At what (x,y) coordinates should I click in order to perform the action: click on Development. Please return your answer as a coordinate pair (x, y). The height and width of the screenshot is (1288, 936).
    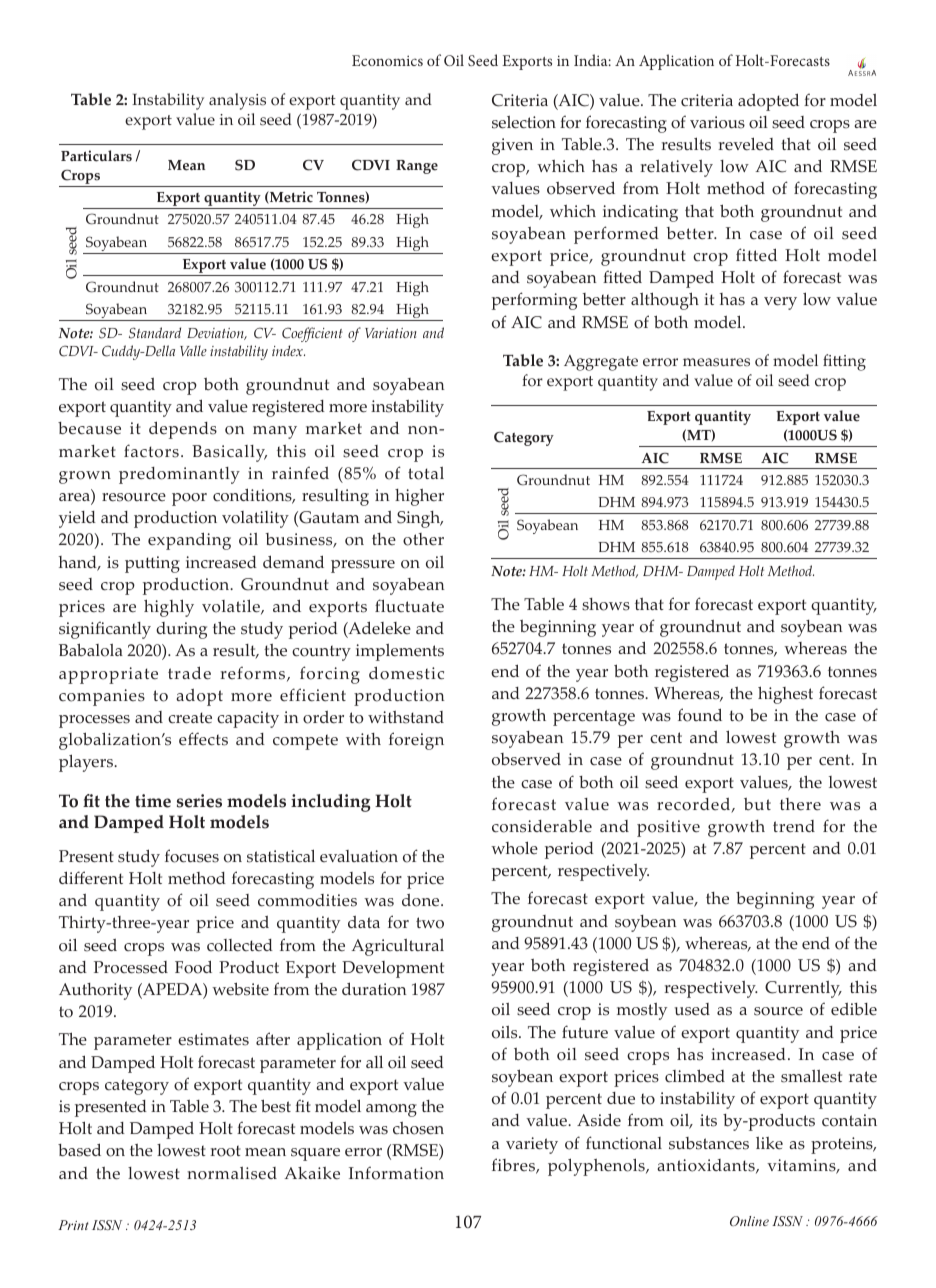
    Looking at the image, I should click on (393, 969).
